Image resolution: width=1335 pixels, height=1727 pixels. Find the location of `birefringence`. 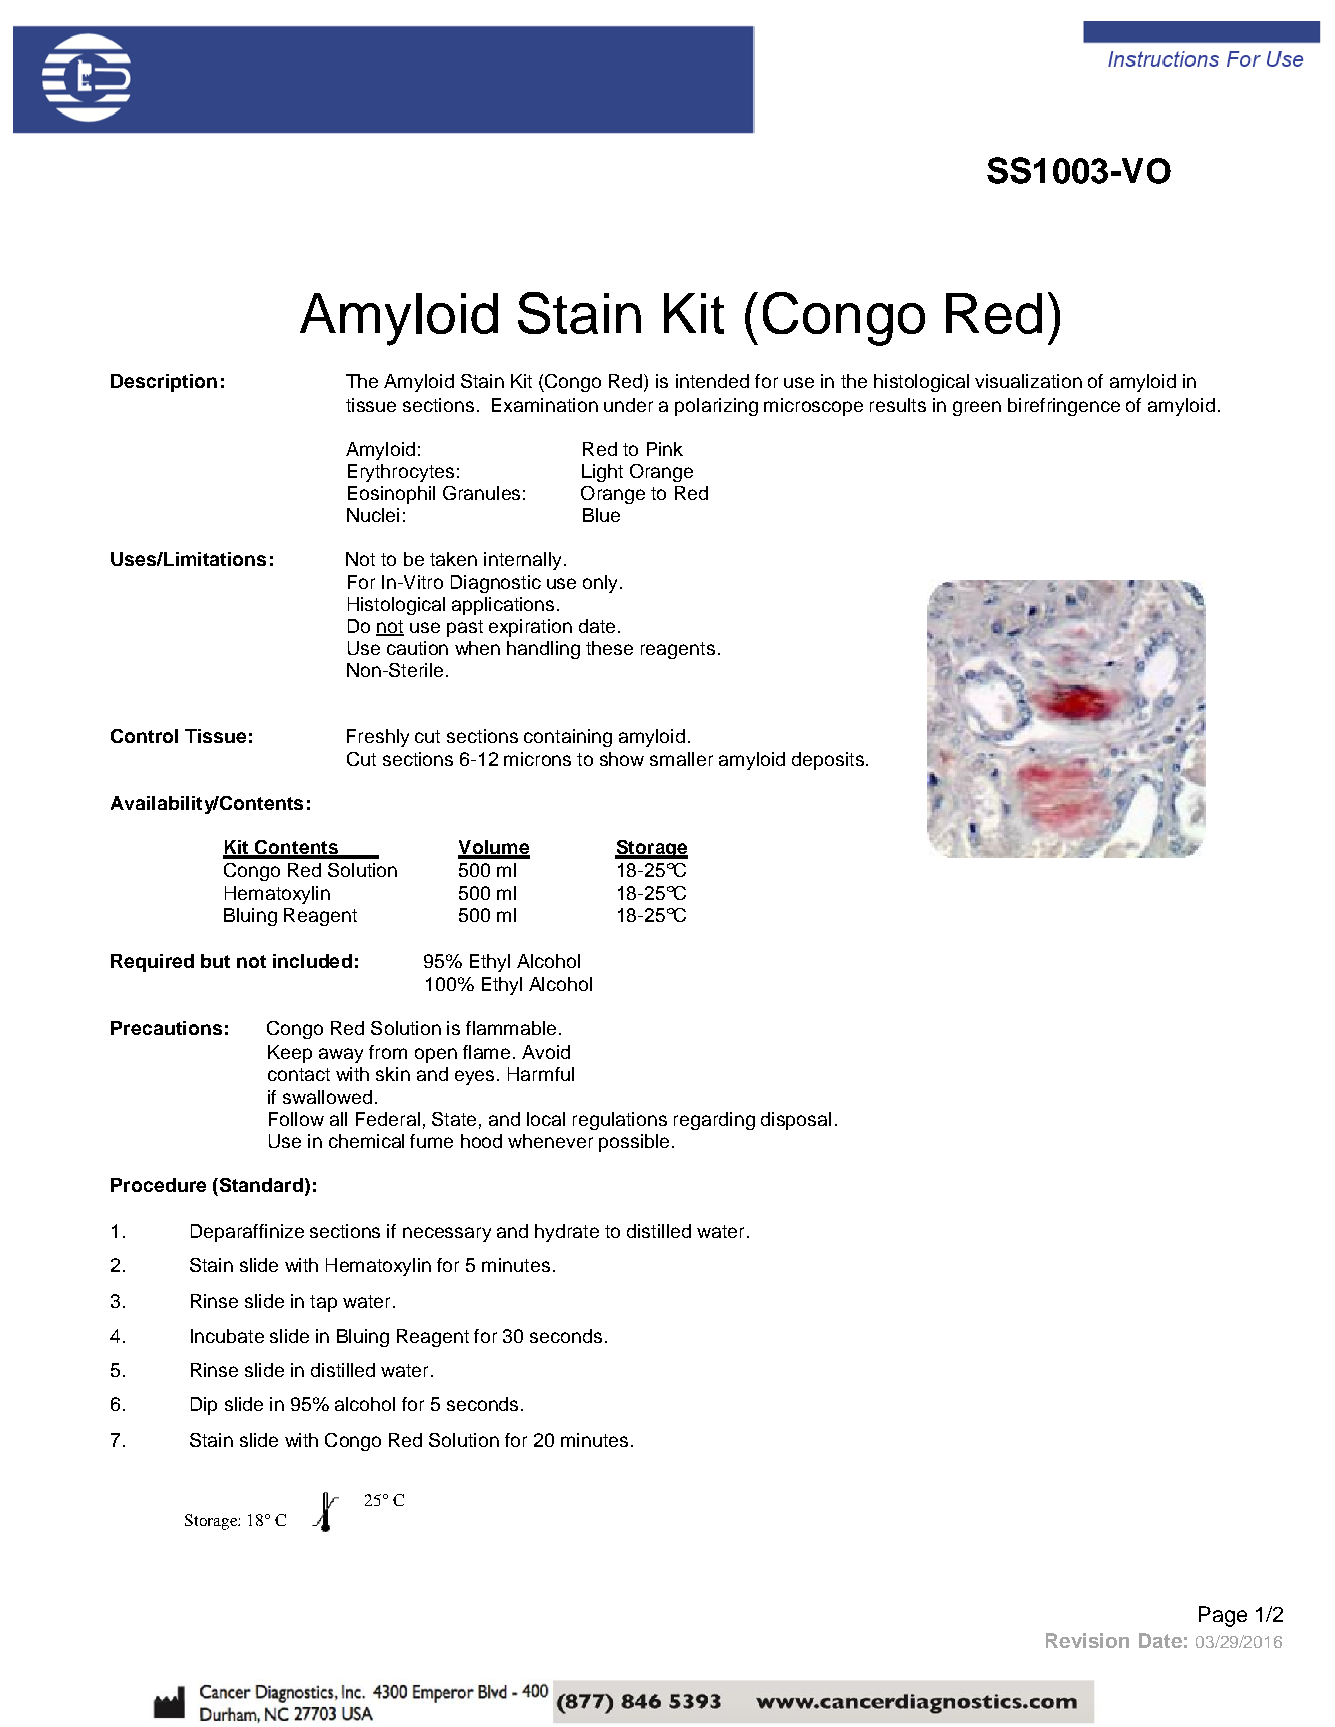

birefringence is located at coordinates (1064, 407).
